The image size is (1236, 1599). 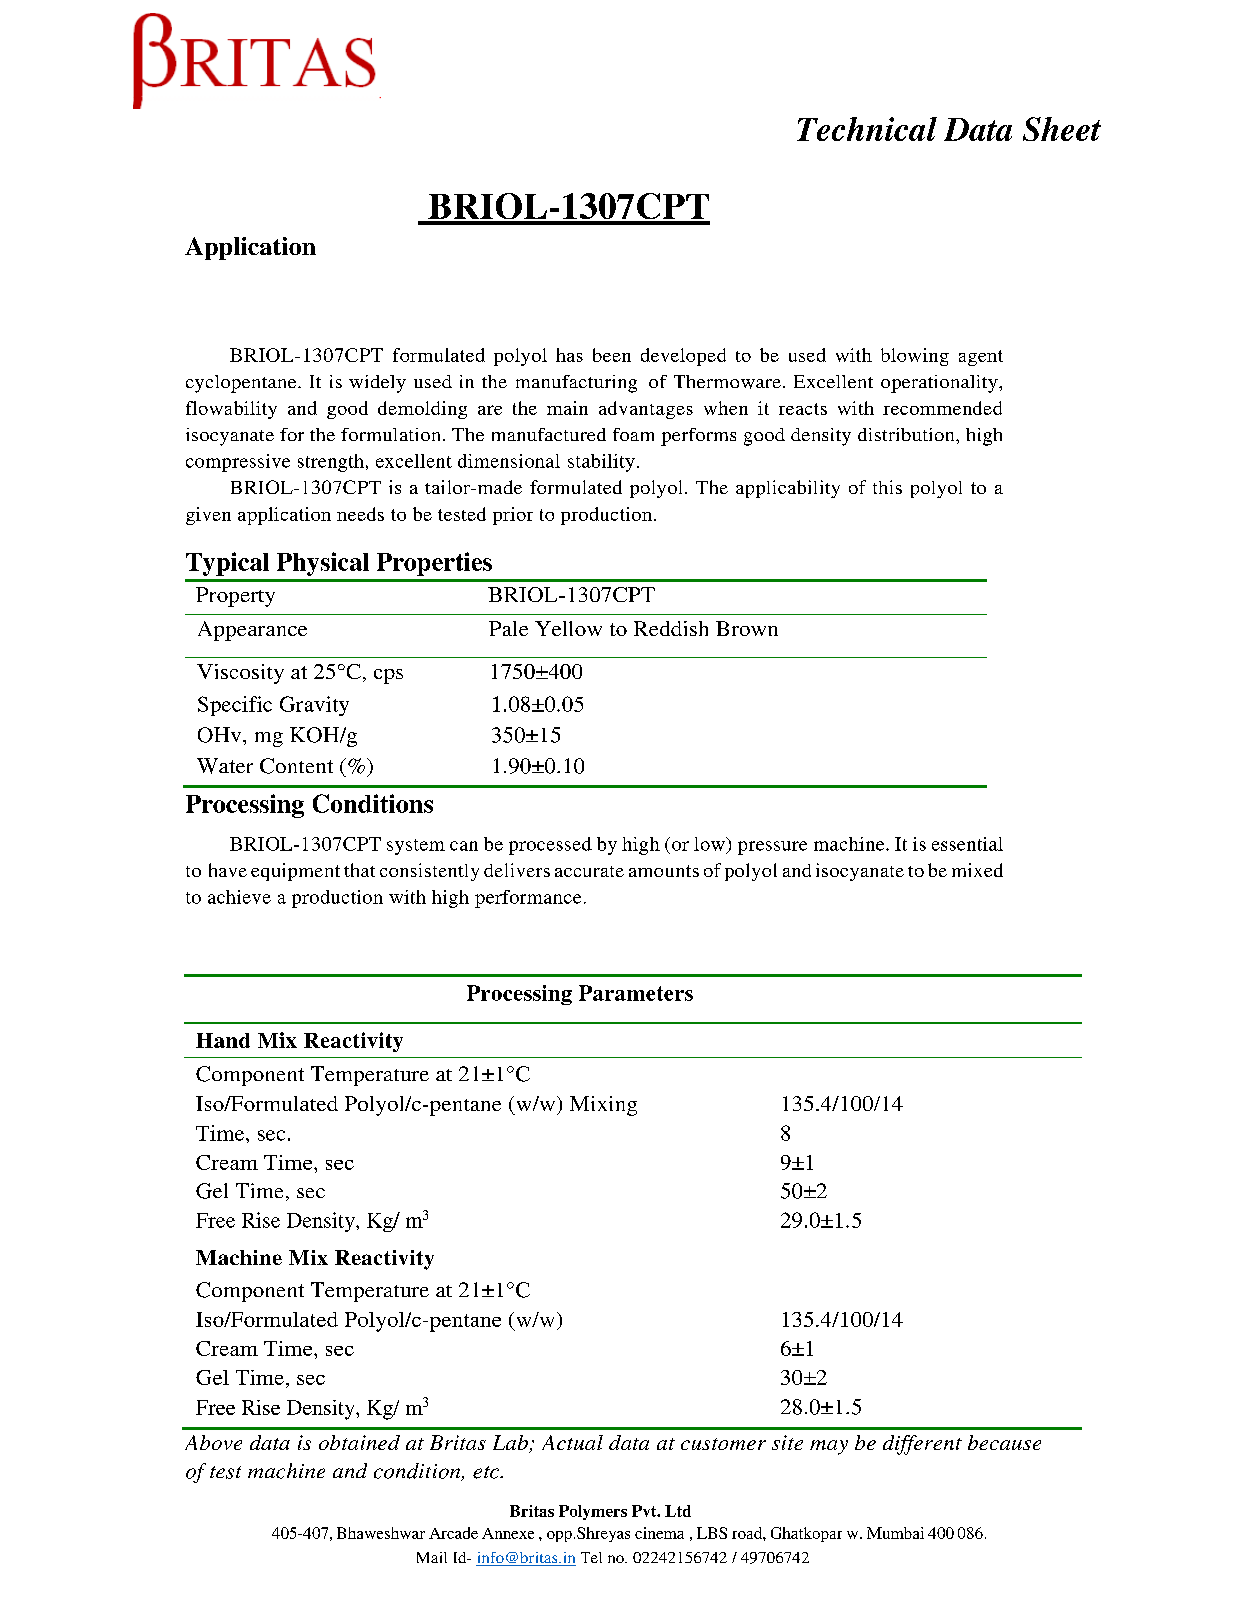 What do you see at coordinates (612, 355) in the screenshot?
I see `been` at bounding box center [612, 355].
